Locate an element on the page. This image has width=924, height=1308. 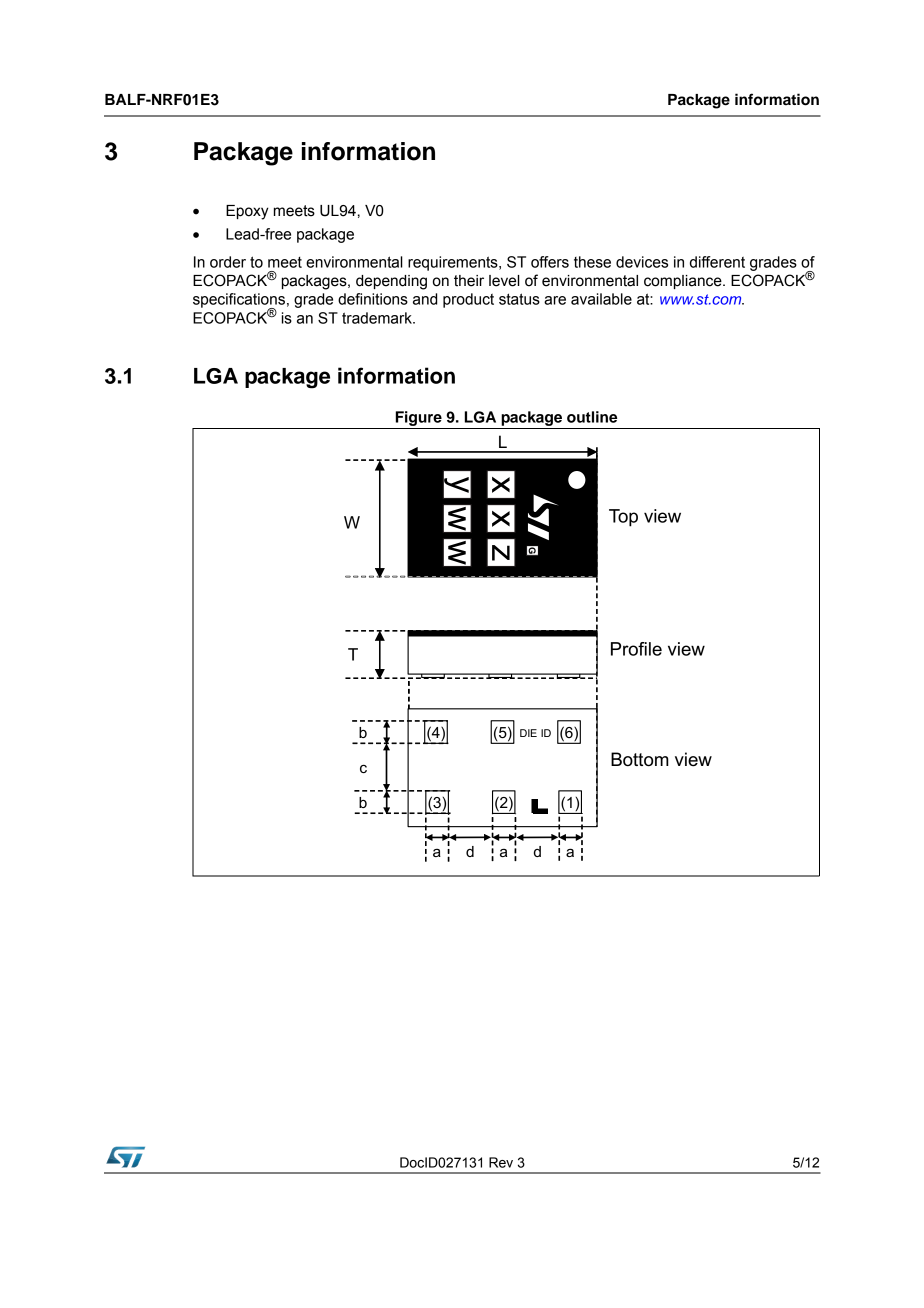
Figure is located at coordinates (418, 420).
